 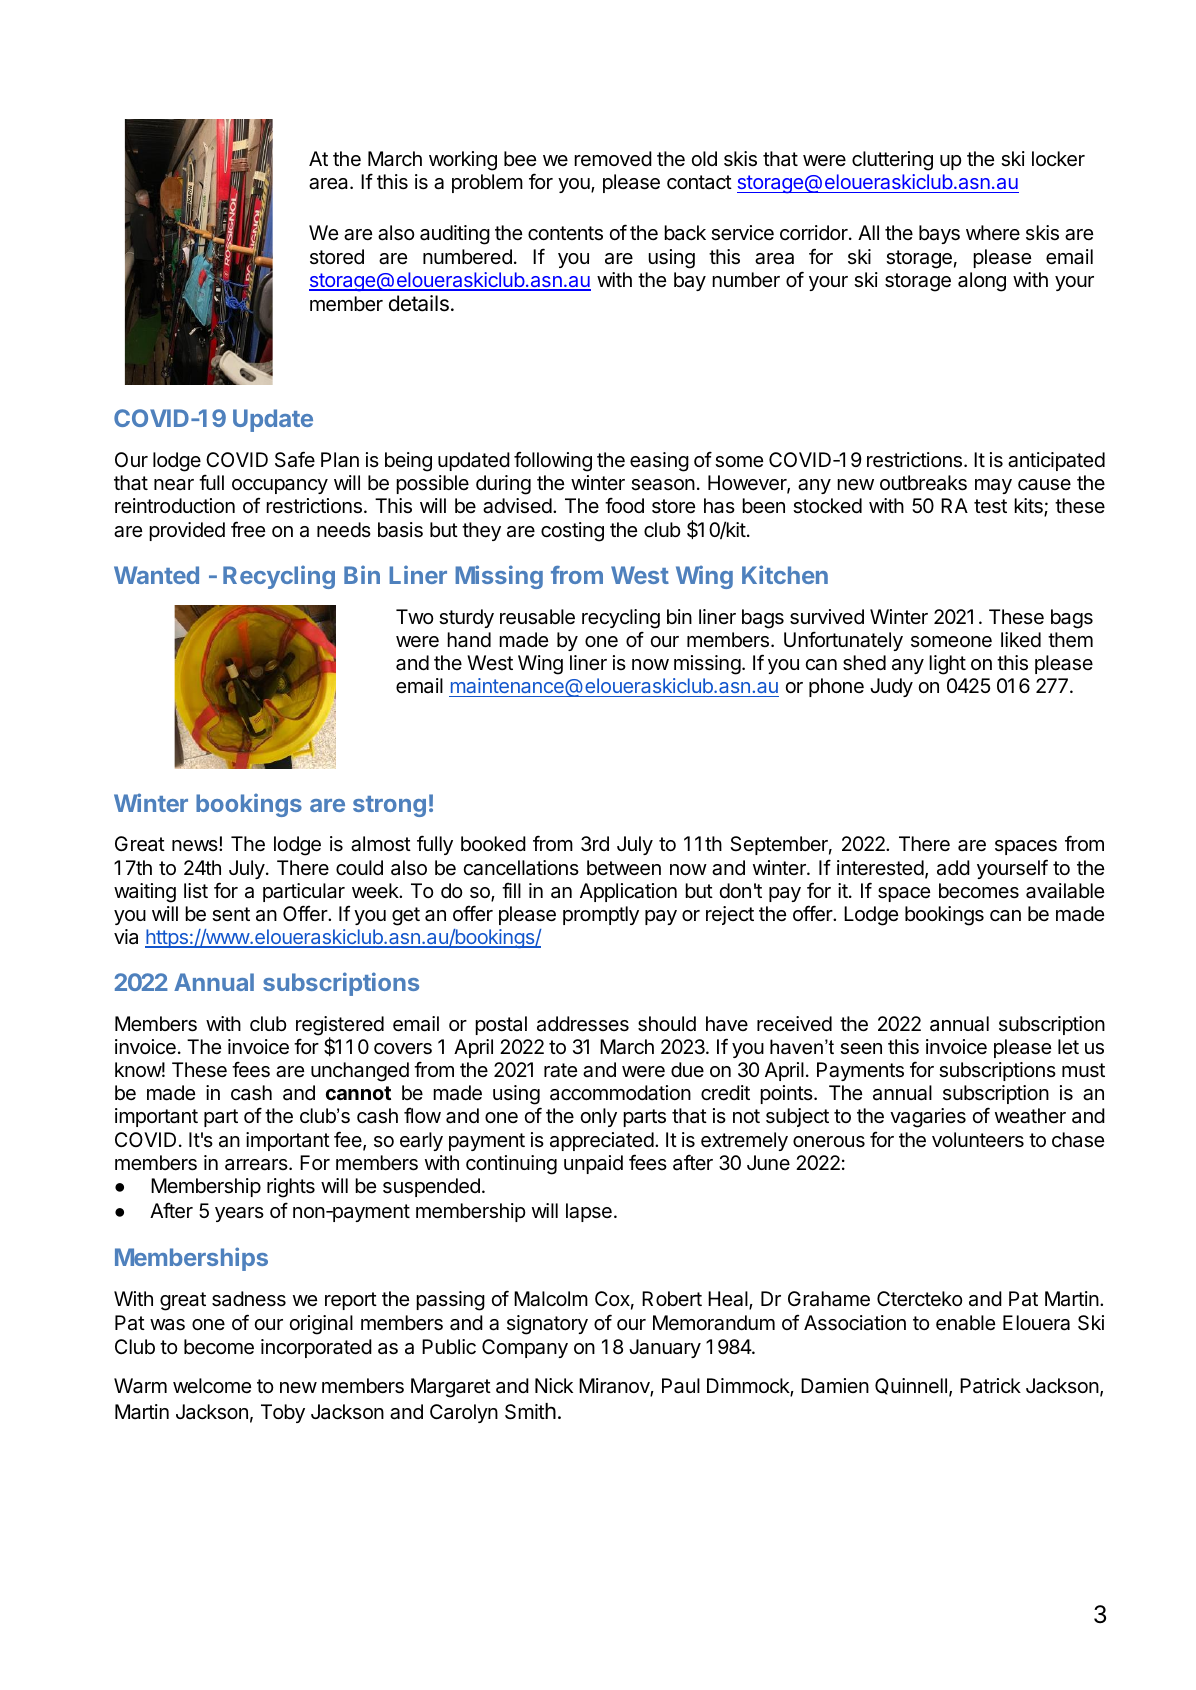 What do you see at coordinates (990, 1386) in the screenshot?
I see `Patrick` at bounding box center [990, 1386].
